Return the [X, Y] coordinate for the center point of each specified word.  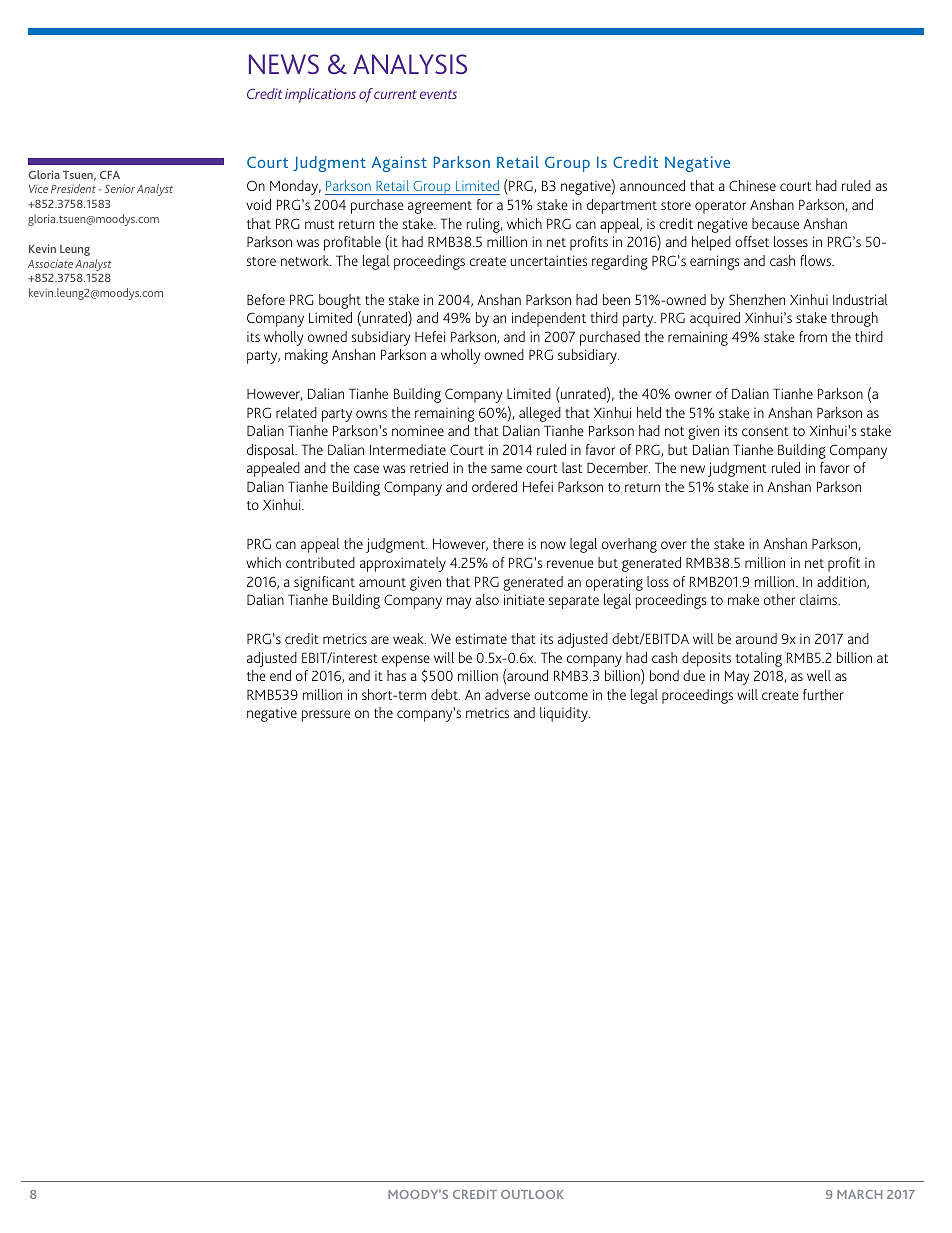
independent [549, 319]
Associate [50, 263]
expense [406, 661]
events [438, 94]
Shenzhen [757, 299]
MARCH [859, 1194]
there [508, 543]
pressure [326, 716]
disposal [272, 451]
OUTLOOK [532, 1194]
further [823, 694]
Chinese [752, 185]
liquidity [565, 714]
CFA [110, 175]
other [779, 599]
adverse [507, 694]
